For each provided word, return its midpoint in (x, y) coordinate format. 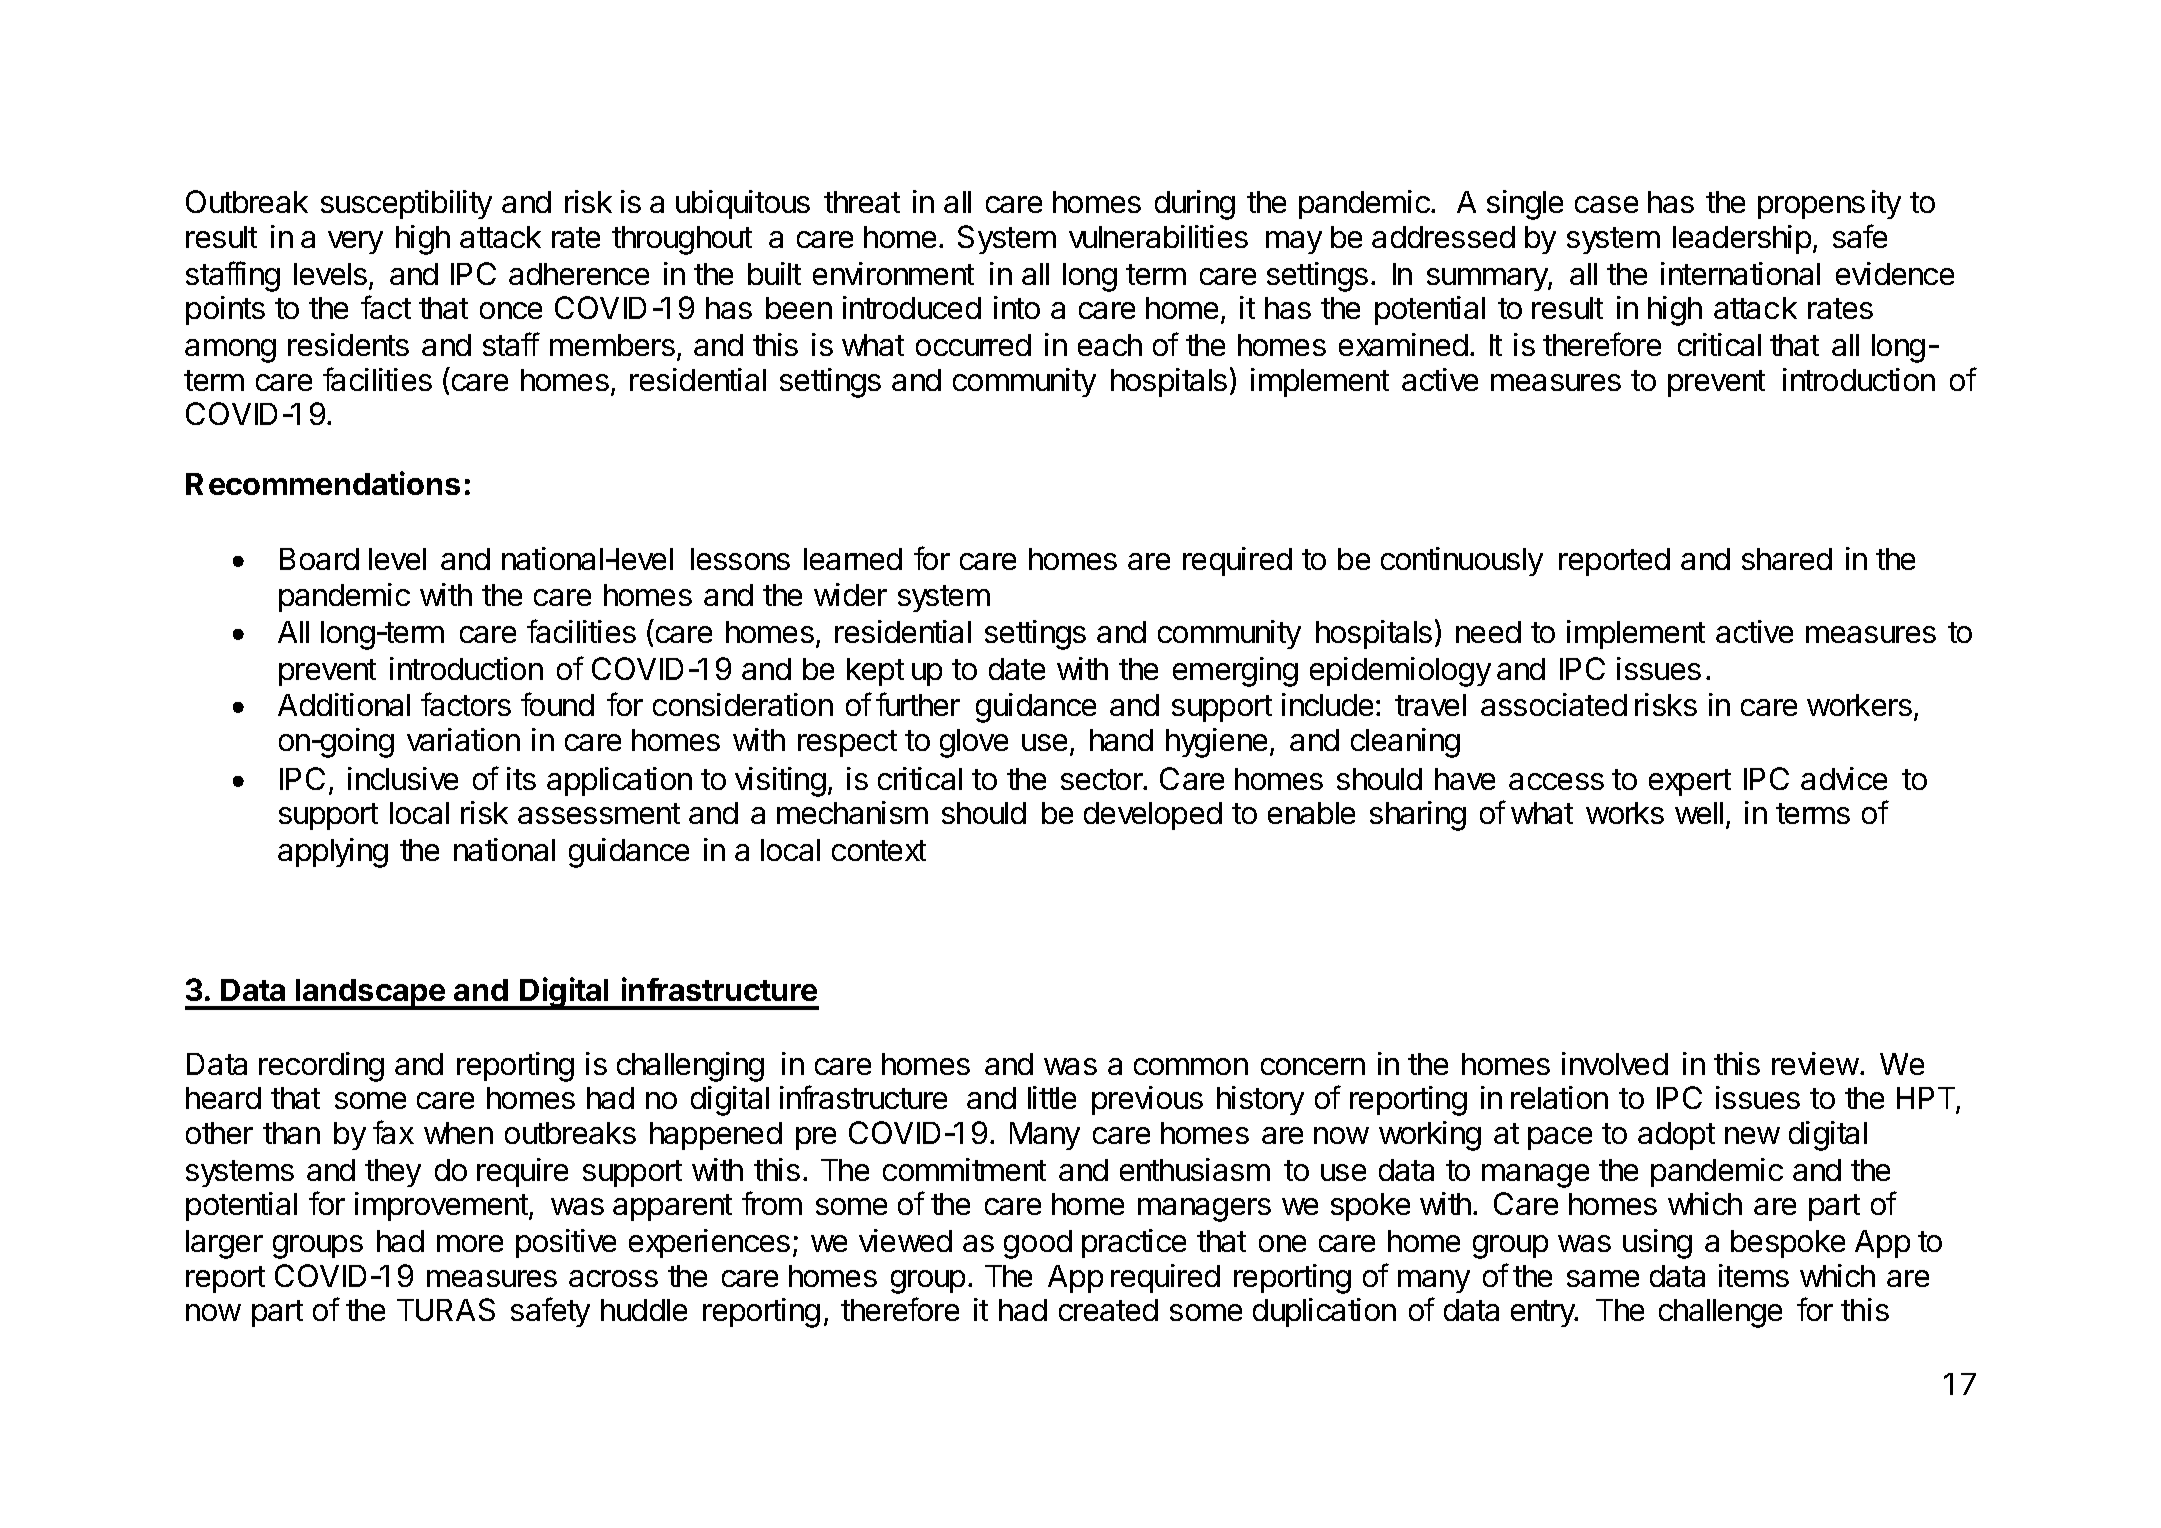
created (1108, 1310)
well (1699, 813)
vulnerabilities (1158, 236)
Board (319, 559)
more (470, 1243)
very (355, 242)
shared (1787, 559)
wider (850, 594)
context (879, 850)
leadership (1742, 239)
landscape (371, 994)
